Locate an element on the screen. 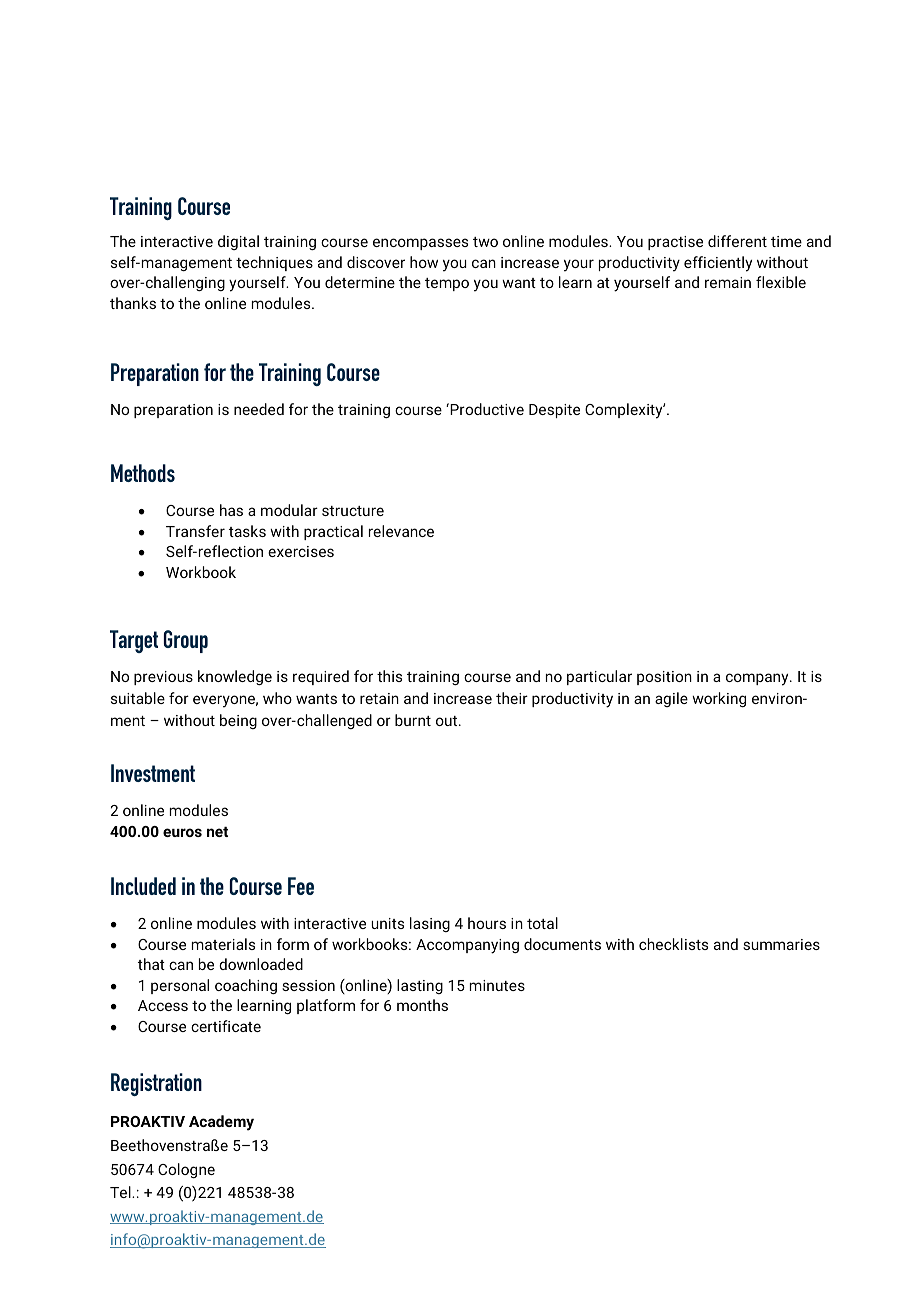 The width and height of the screenshot is (924, 1308). tempo is located at coordinates (447, 284).
